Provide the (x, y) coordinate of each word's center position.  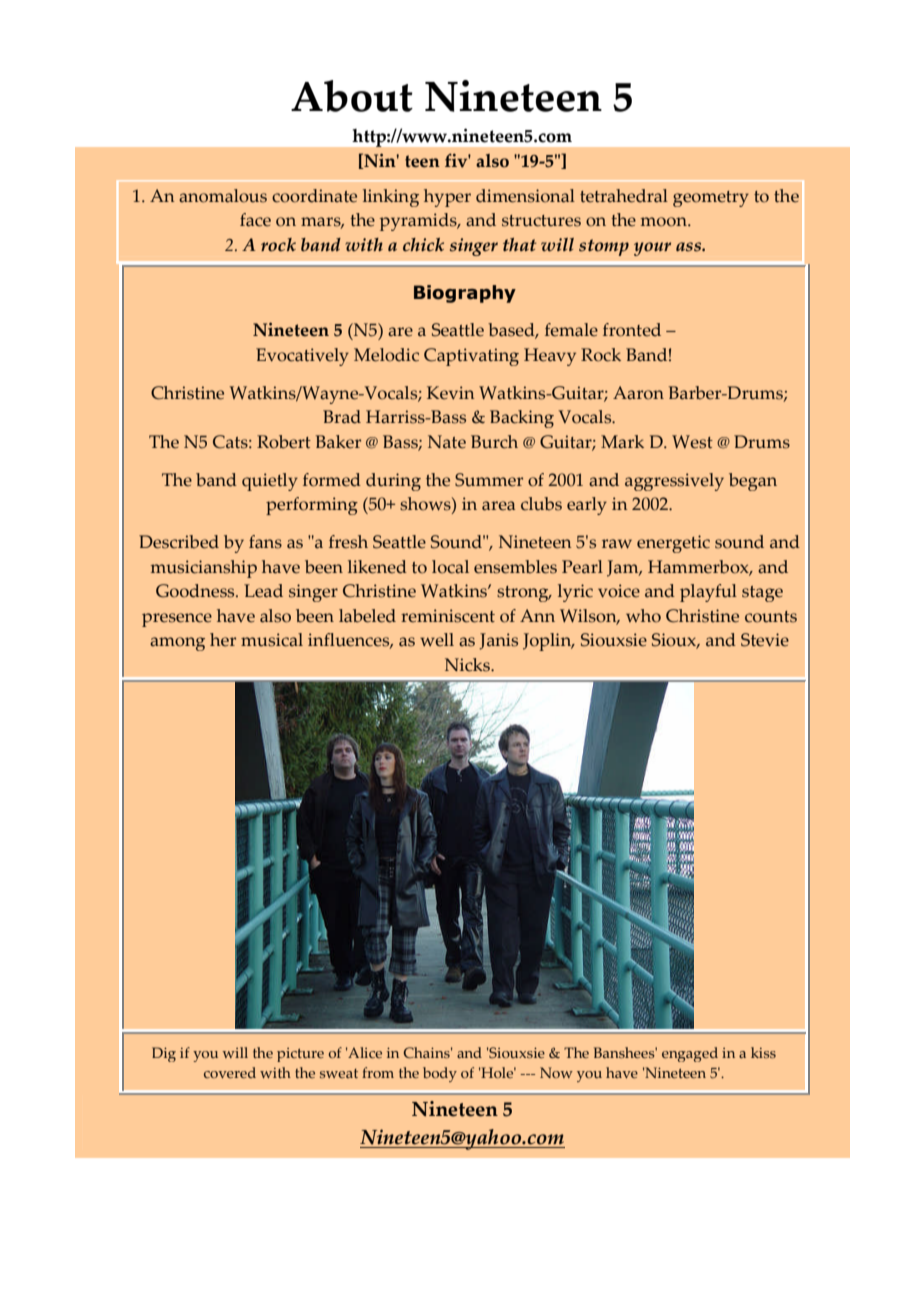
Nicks (468, 665)
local (450, 567)
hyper (447, 198)
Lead (263, 591)
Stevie (765, 640)
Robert (284, 442)
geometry (711, 199)
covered (230, 1072)
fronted (632, 330)
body (440, 1074)
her (223, 640)
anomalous (223, 196)
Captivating (471, 357)
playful (708, 593)
